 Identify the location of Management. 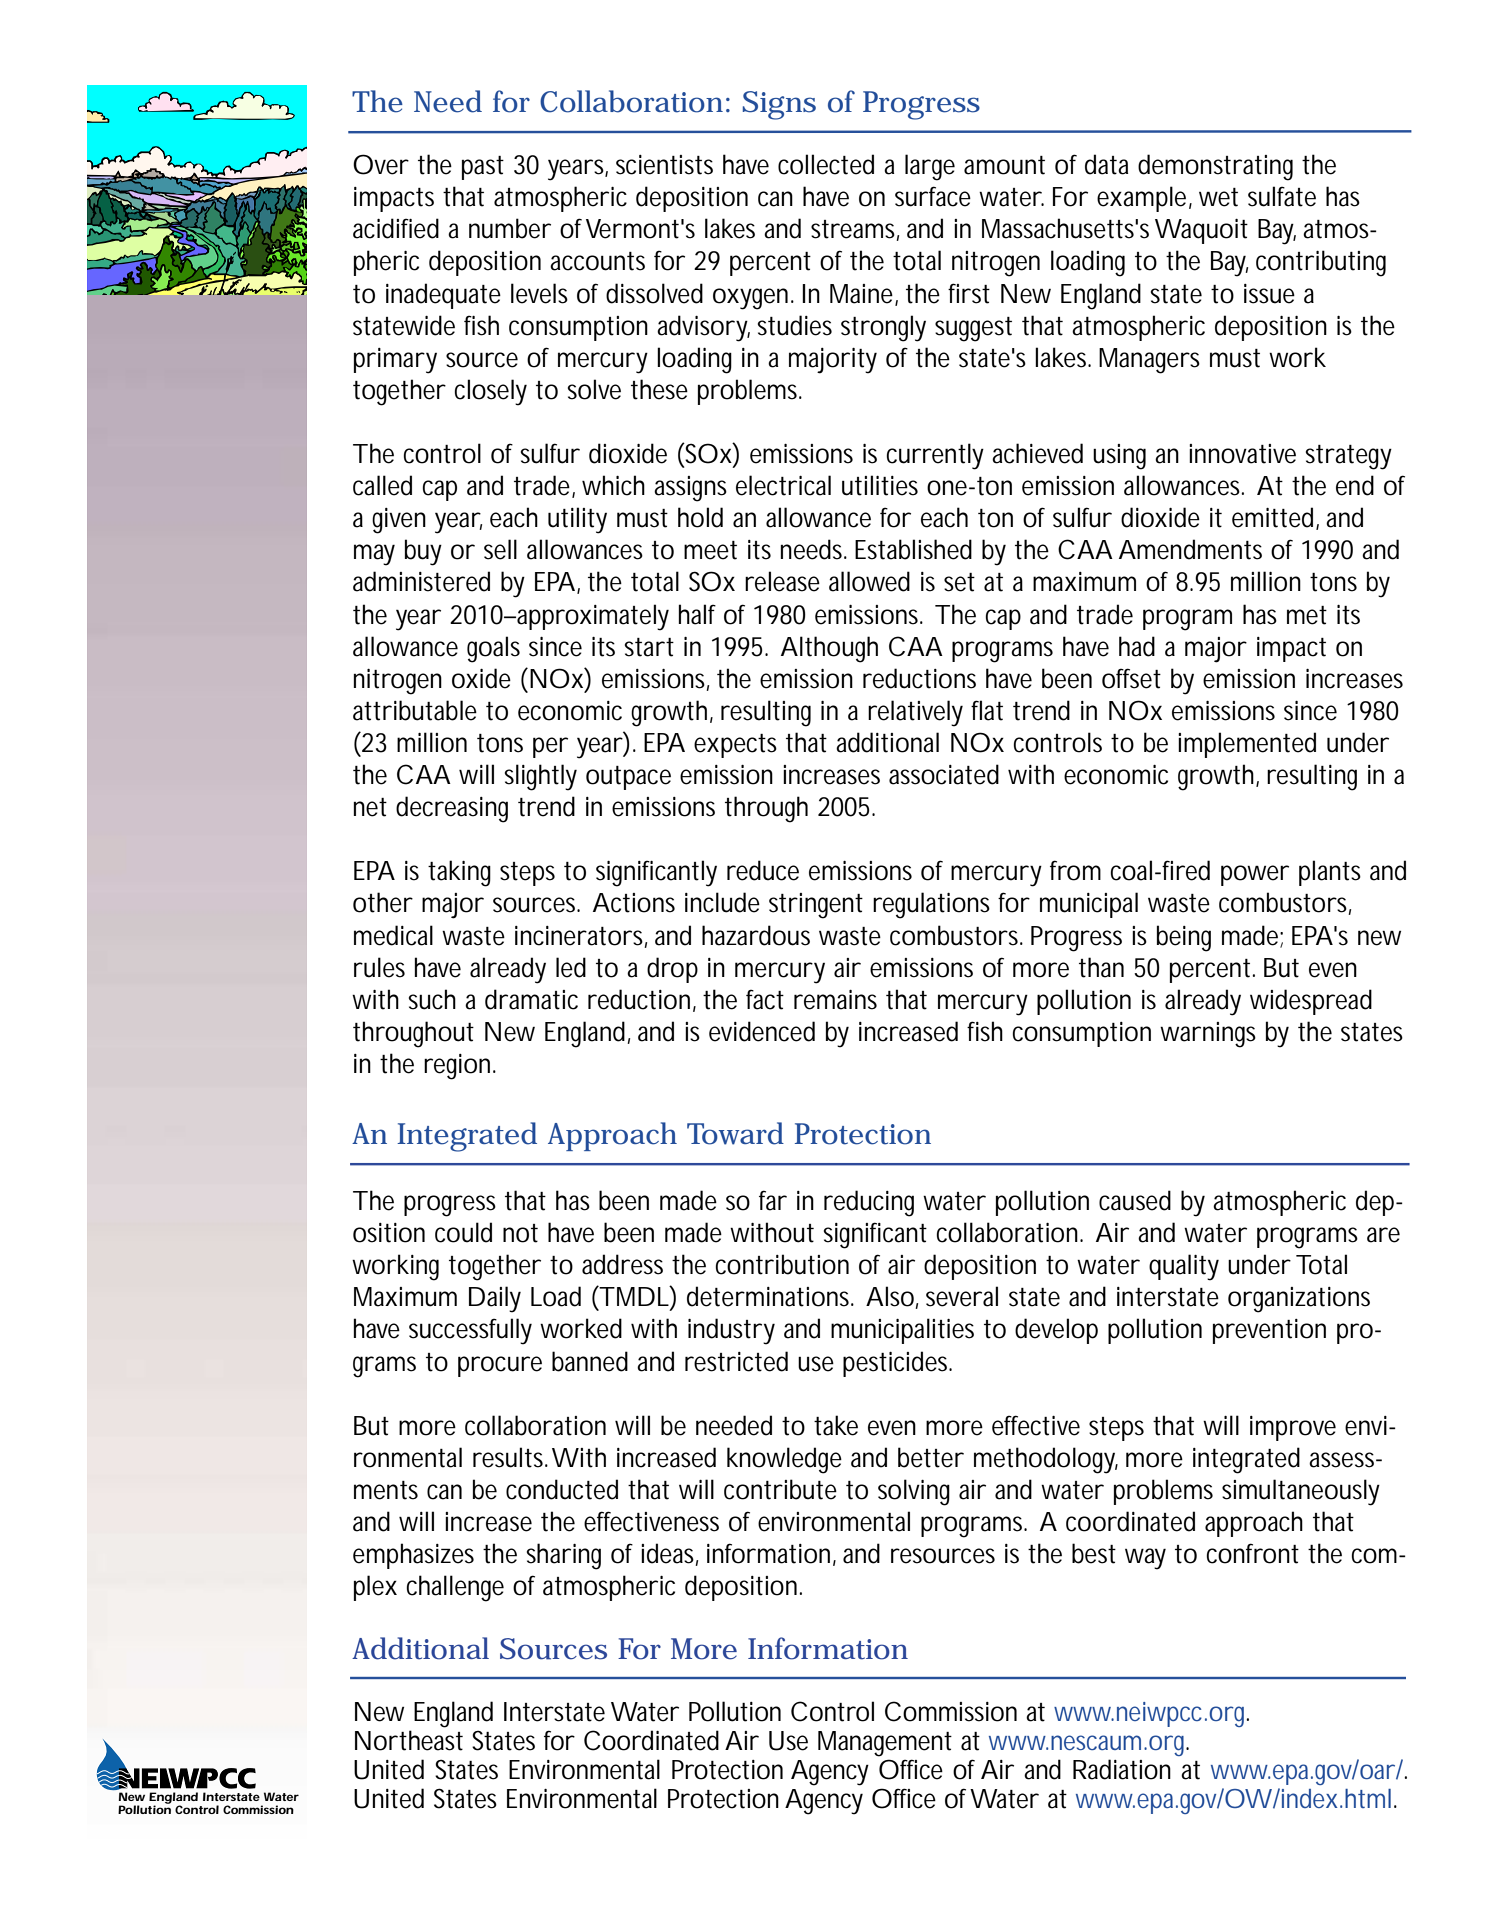
(885, 1744).
